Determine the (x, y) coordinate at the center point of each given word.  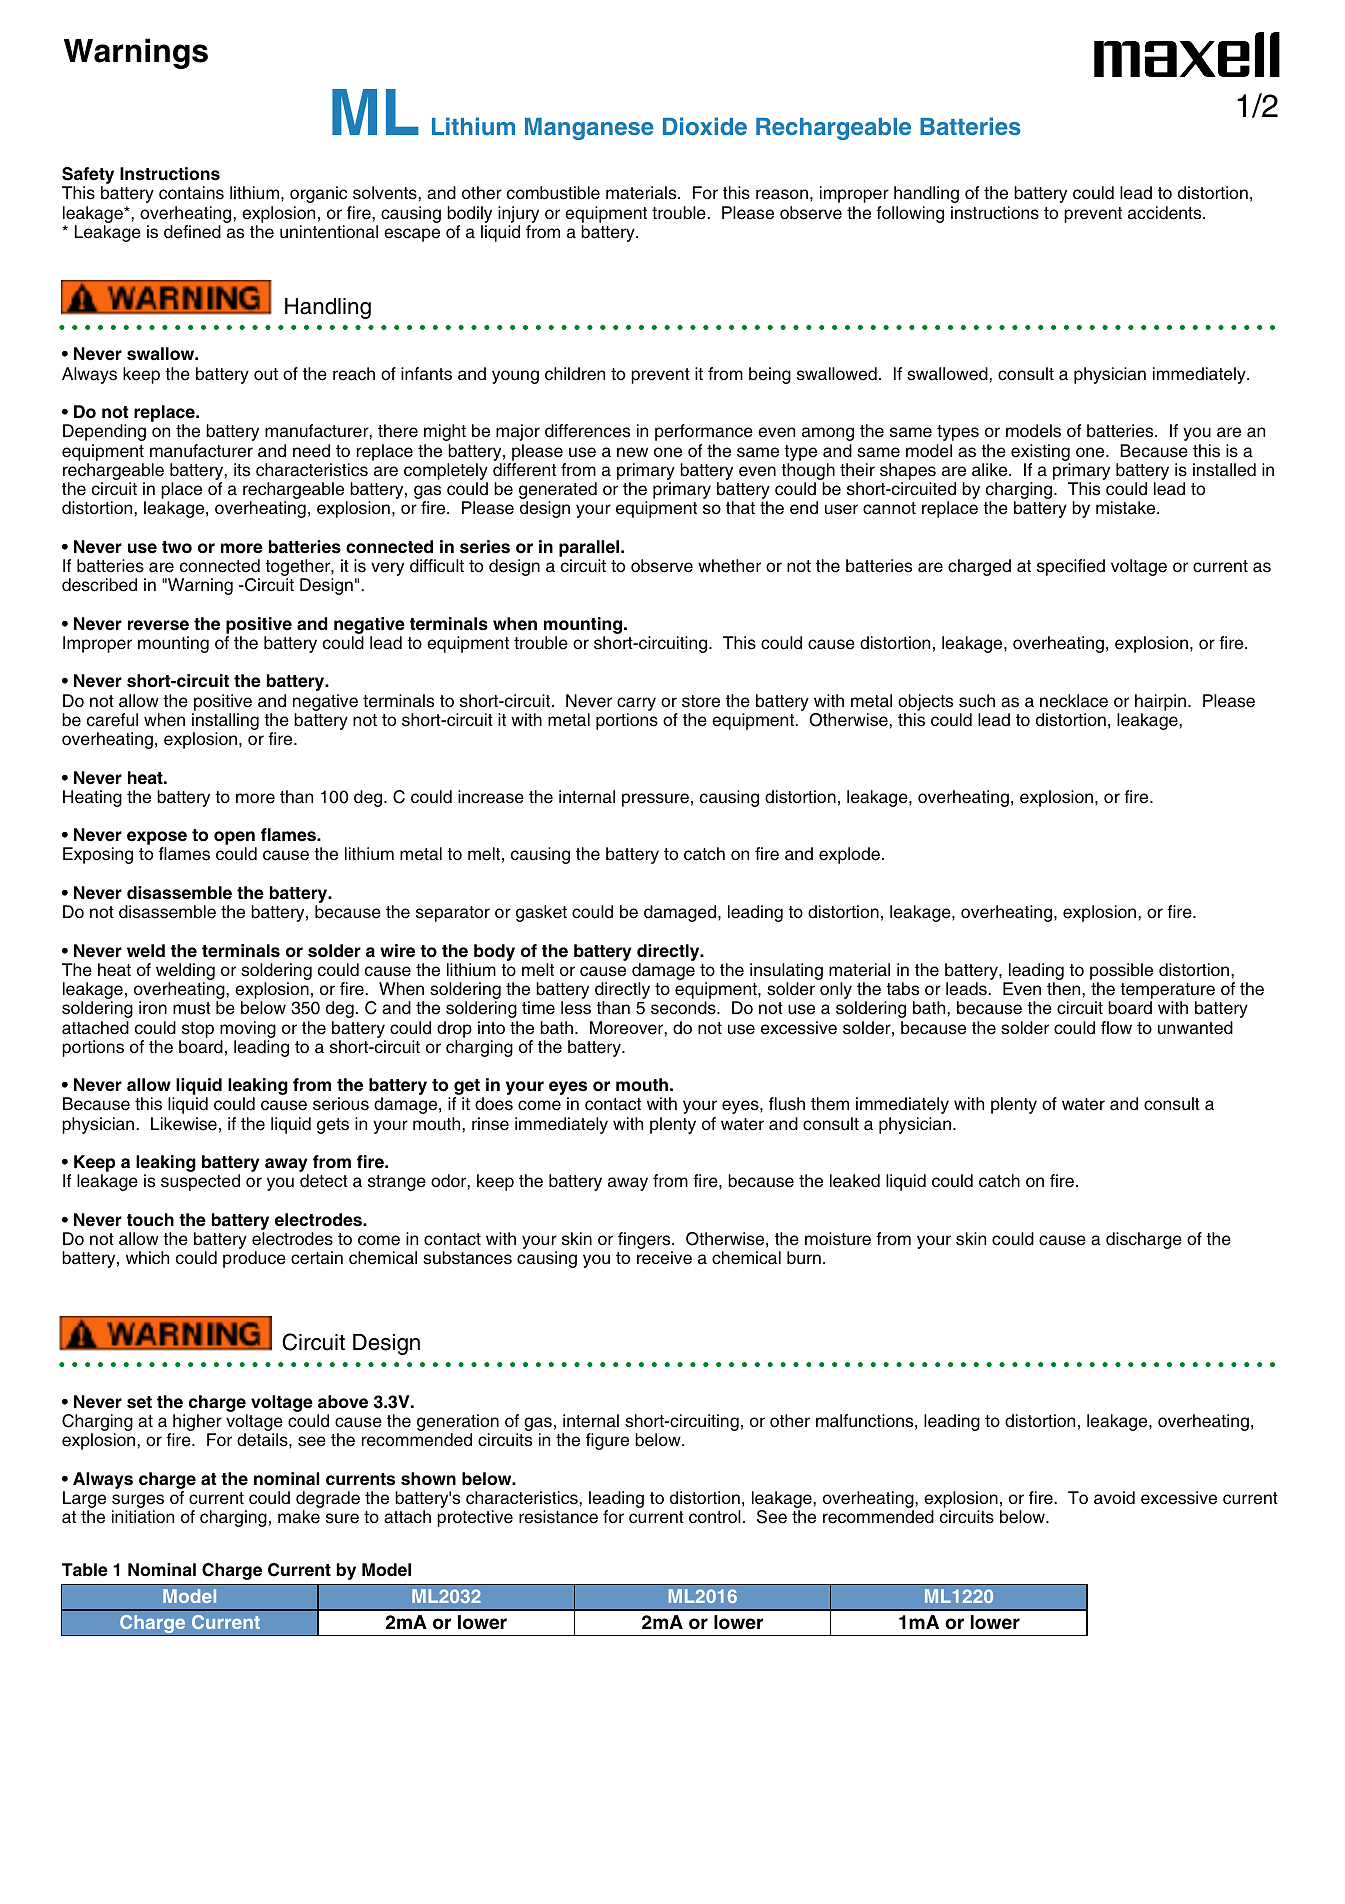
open (235, 839)
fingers (645, 1242)
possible (1121, 971)
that (740, 508)
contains (191, 193)
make (299, 1517)
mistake (1127, 508)
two (177, 547)
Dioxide (705, 126)
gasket (541, 913)
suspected (200, 1182)
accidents (1166, 213)
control (715, 1517)
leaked (855, 1181)
